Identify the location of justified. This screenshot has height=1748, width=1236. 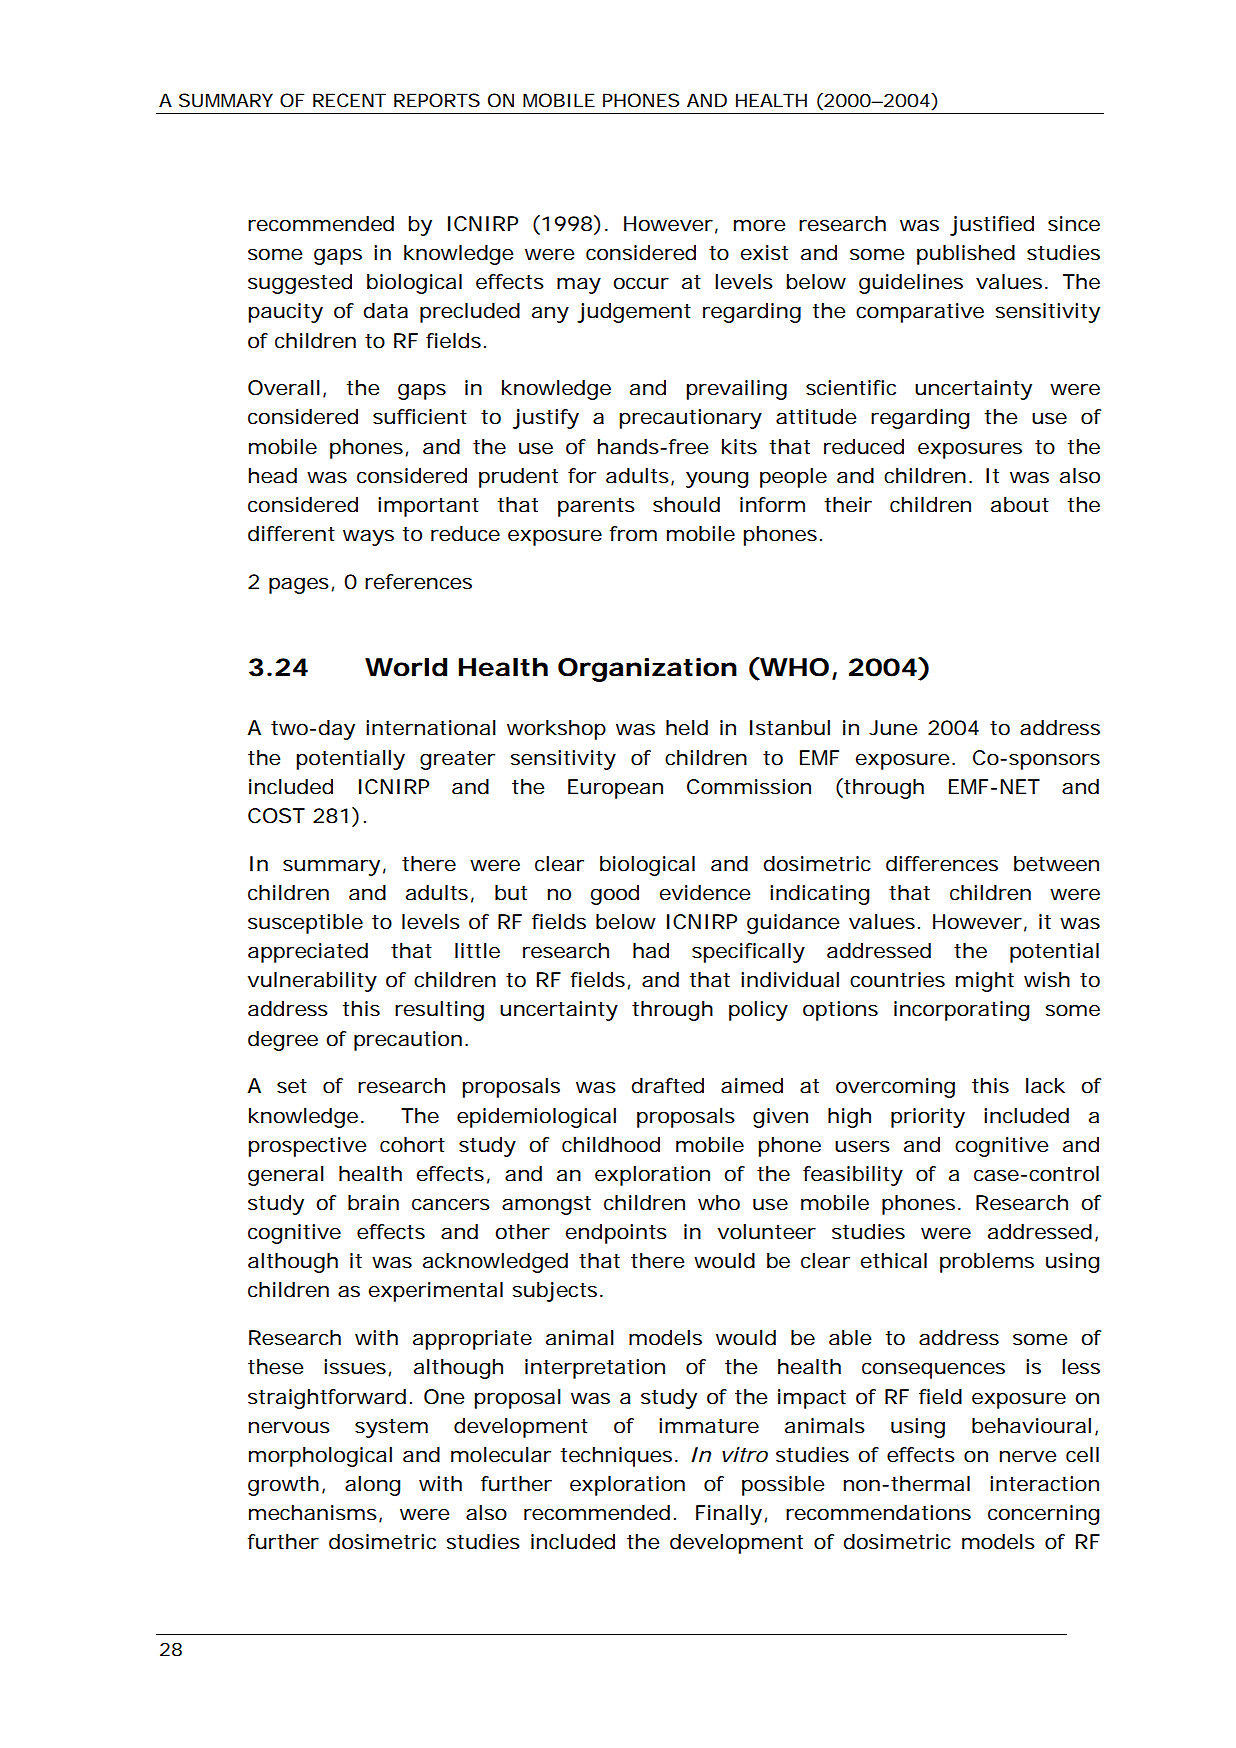
(992, 226).
